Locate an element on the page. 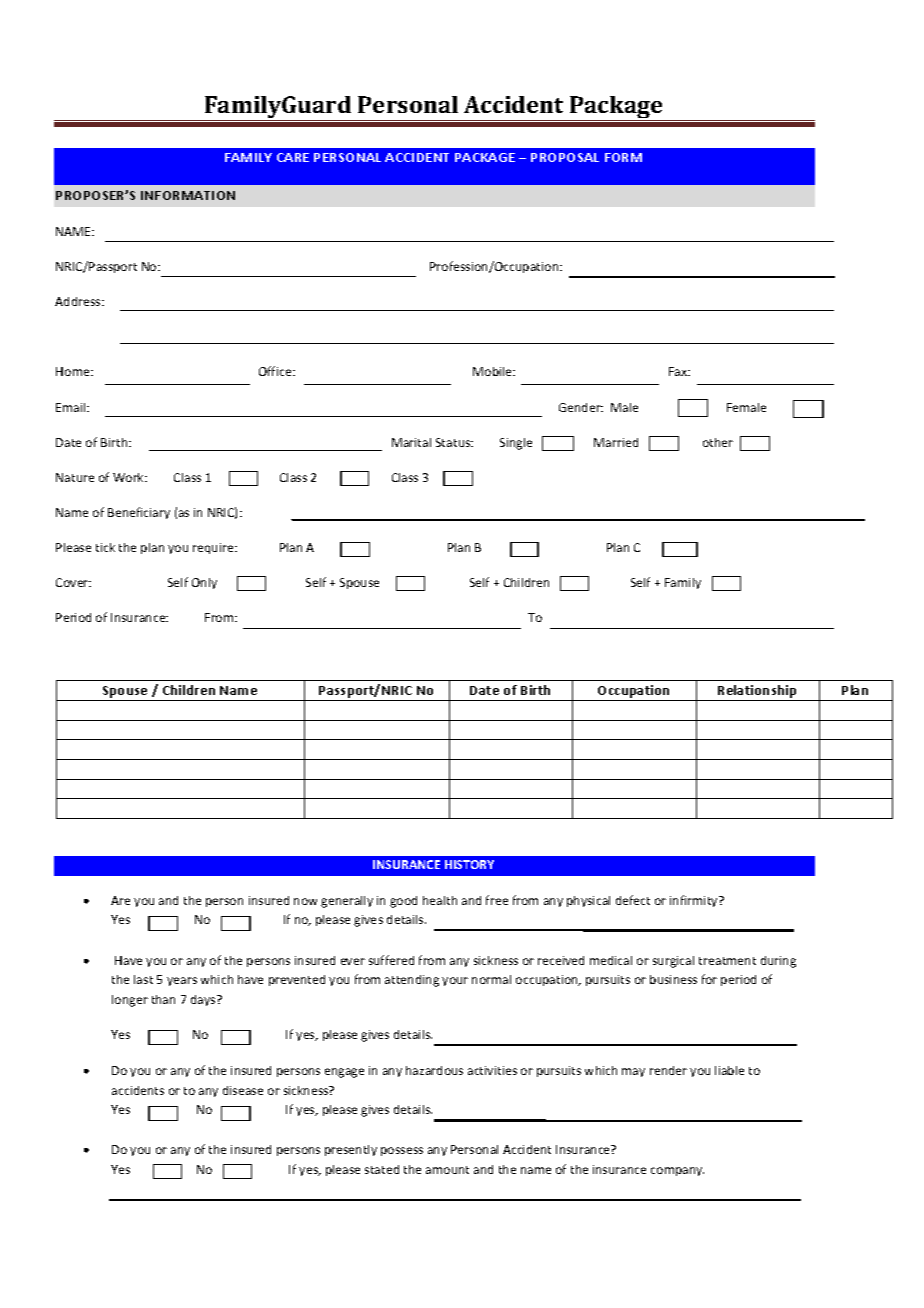 This page has width=924, height=1308. company is located at coordinates (677, 1171).
